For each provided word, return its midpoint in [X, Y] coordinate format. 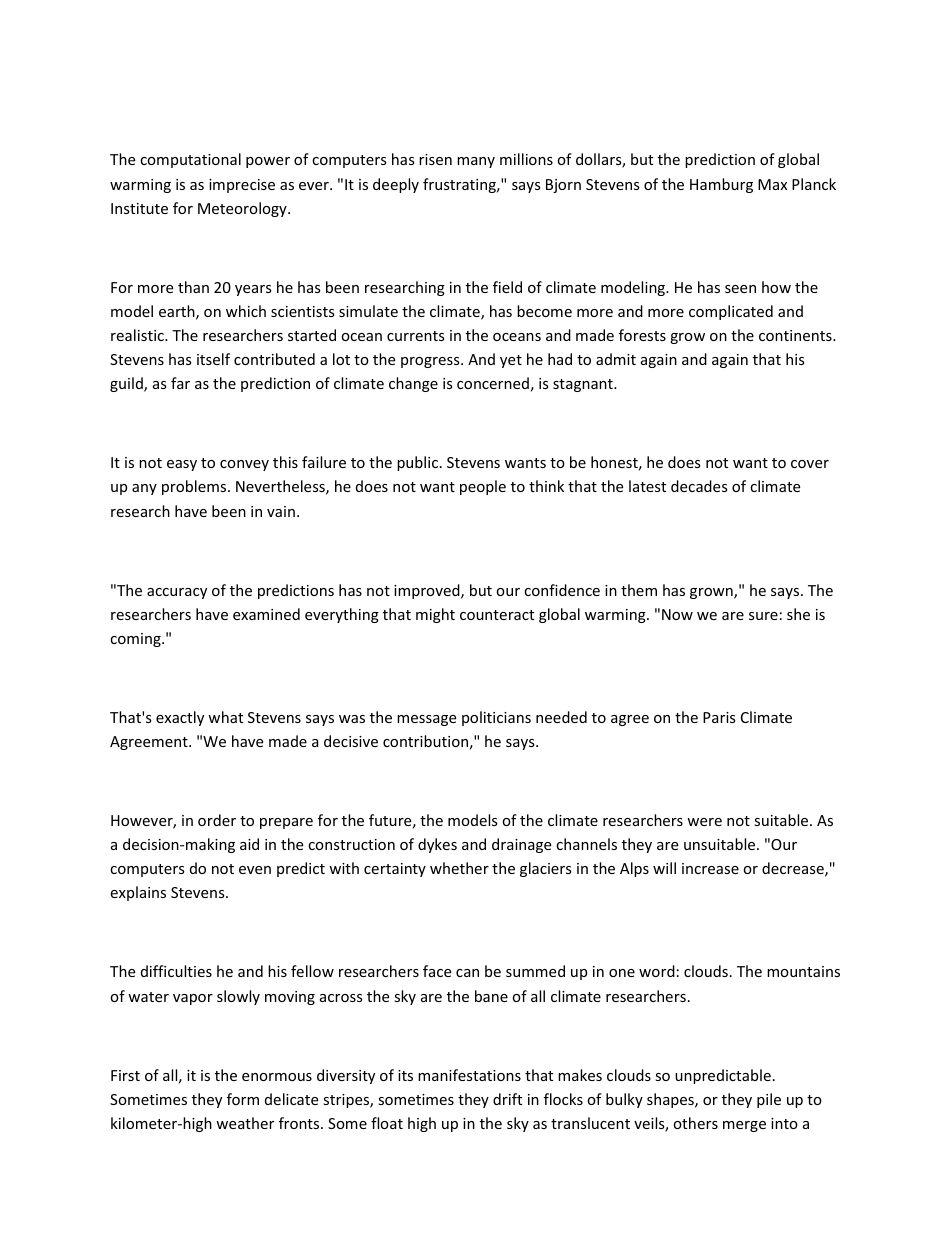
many [476, 162]
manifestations [469, 1075]
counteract [497, 615]
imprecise [242, 186]
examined [266, 614]
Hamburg [721, 185]
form [243, 1099]
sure [763, 616]
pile [769, 1100]
